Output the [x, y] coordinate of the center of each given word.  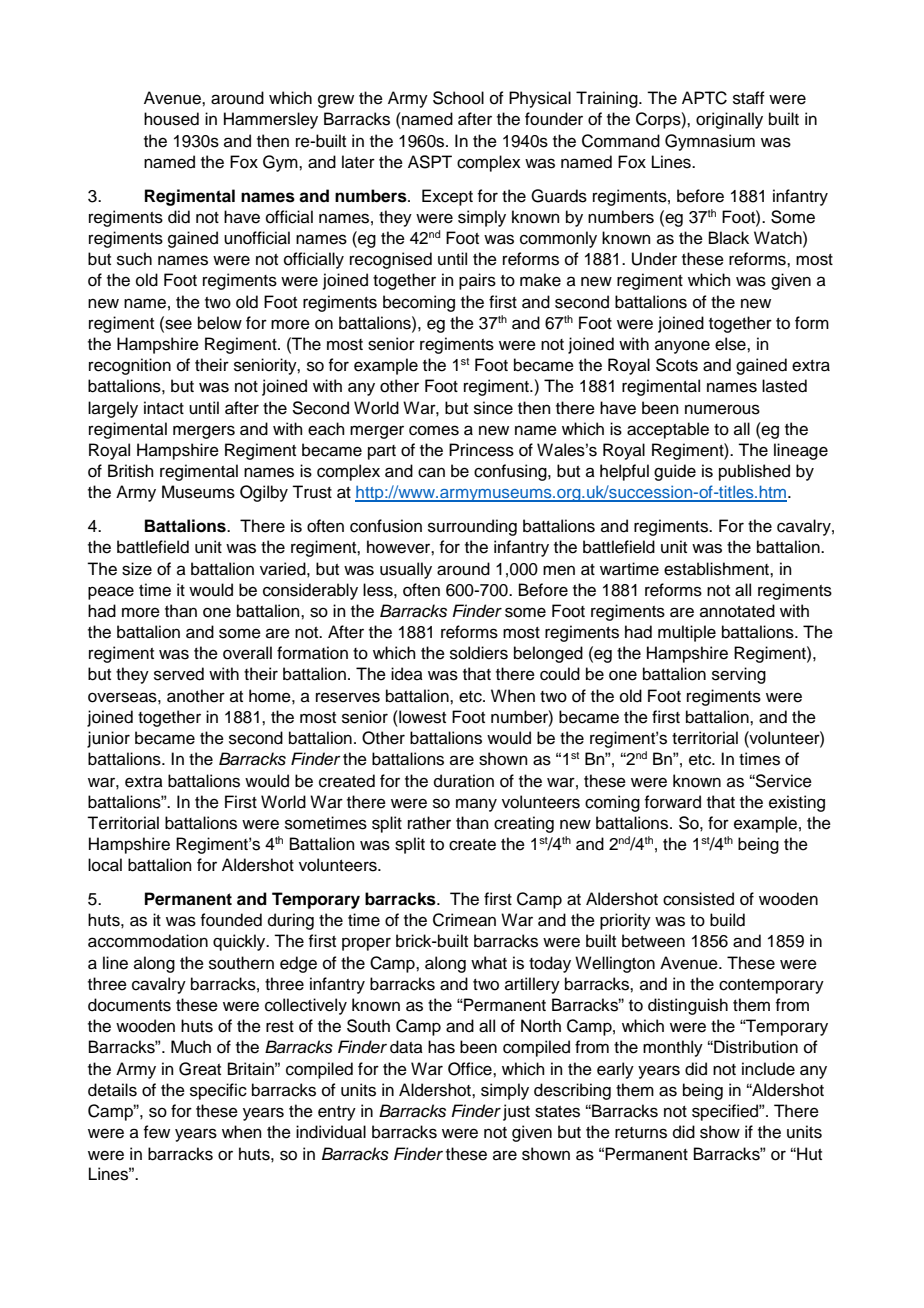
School [458, 98]
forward [672, 802]
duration [464, 781]
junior [108, 739]
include [768, 1069]
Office [471, 1069]
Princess [481, 450]
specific [218, 1091]
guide [675, 472]
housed [171, 119]
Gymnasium [710, 142]
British [131, 471]
